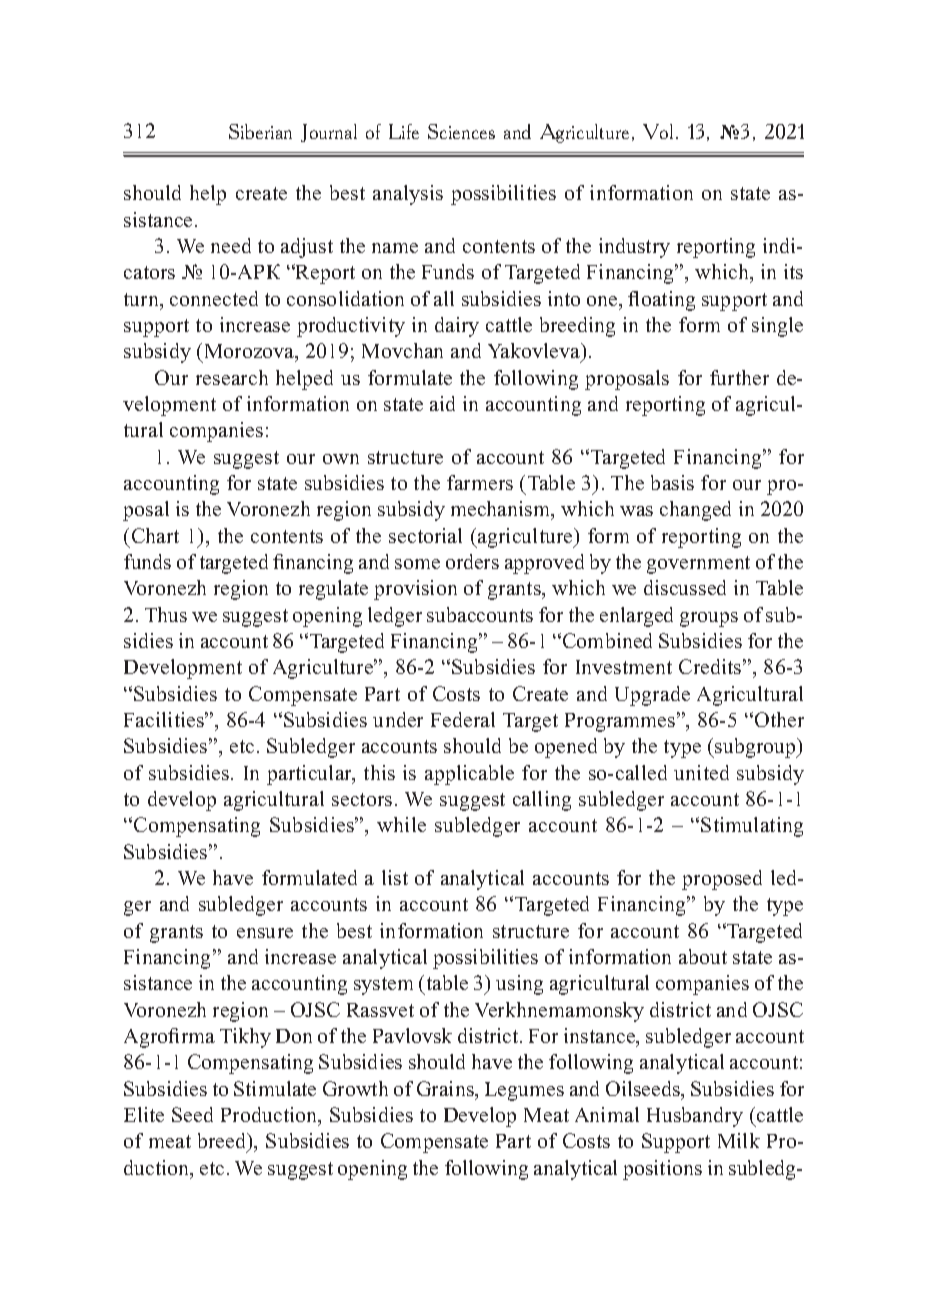 The image size is (928, 1299). I want to click on Sciences, so click(461, 131).
